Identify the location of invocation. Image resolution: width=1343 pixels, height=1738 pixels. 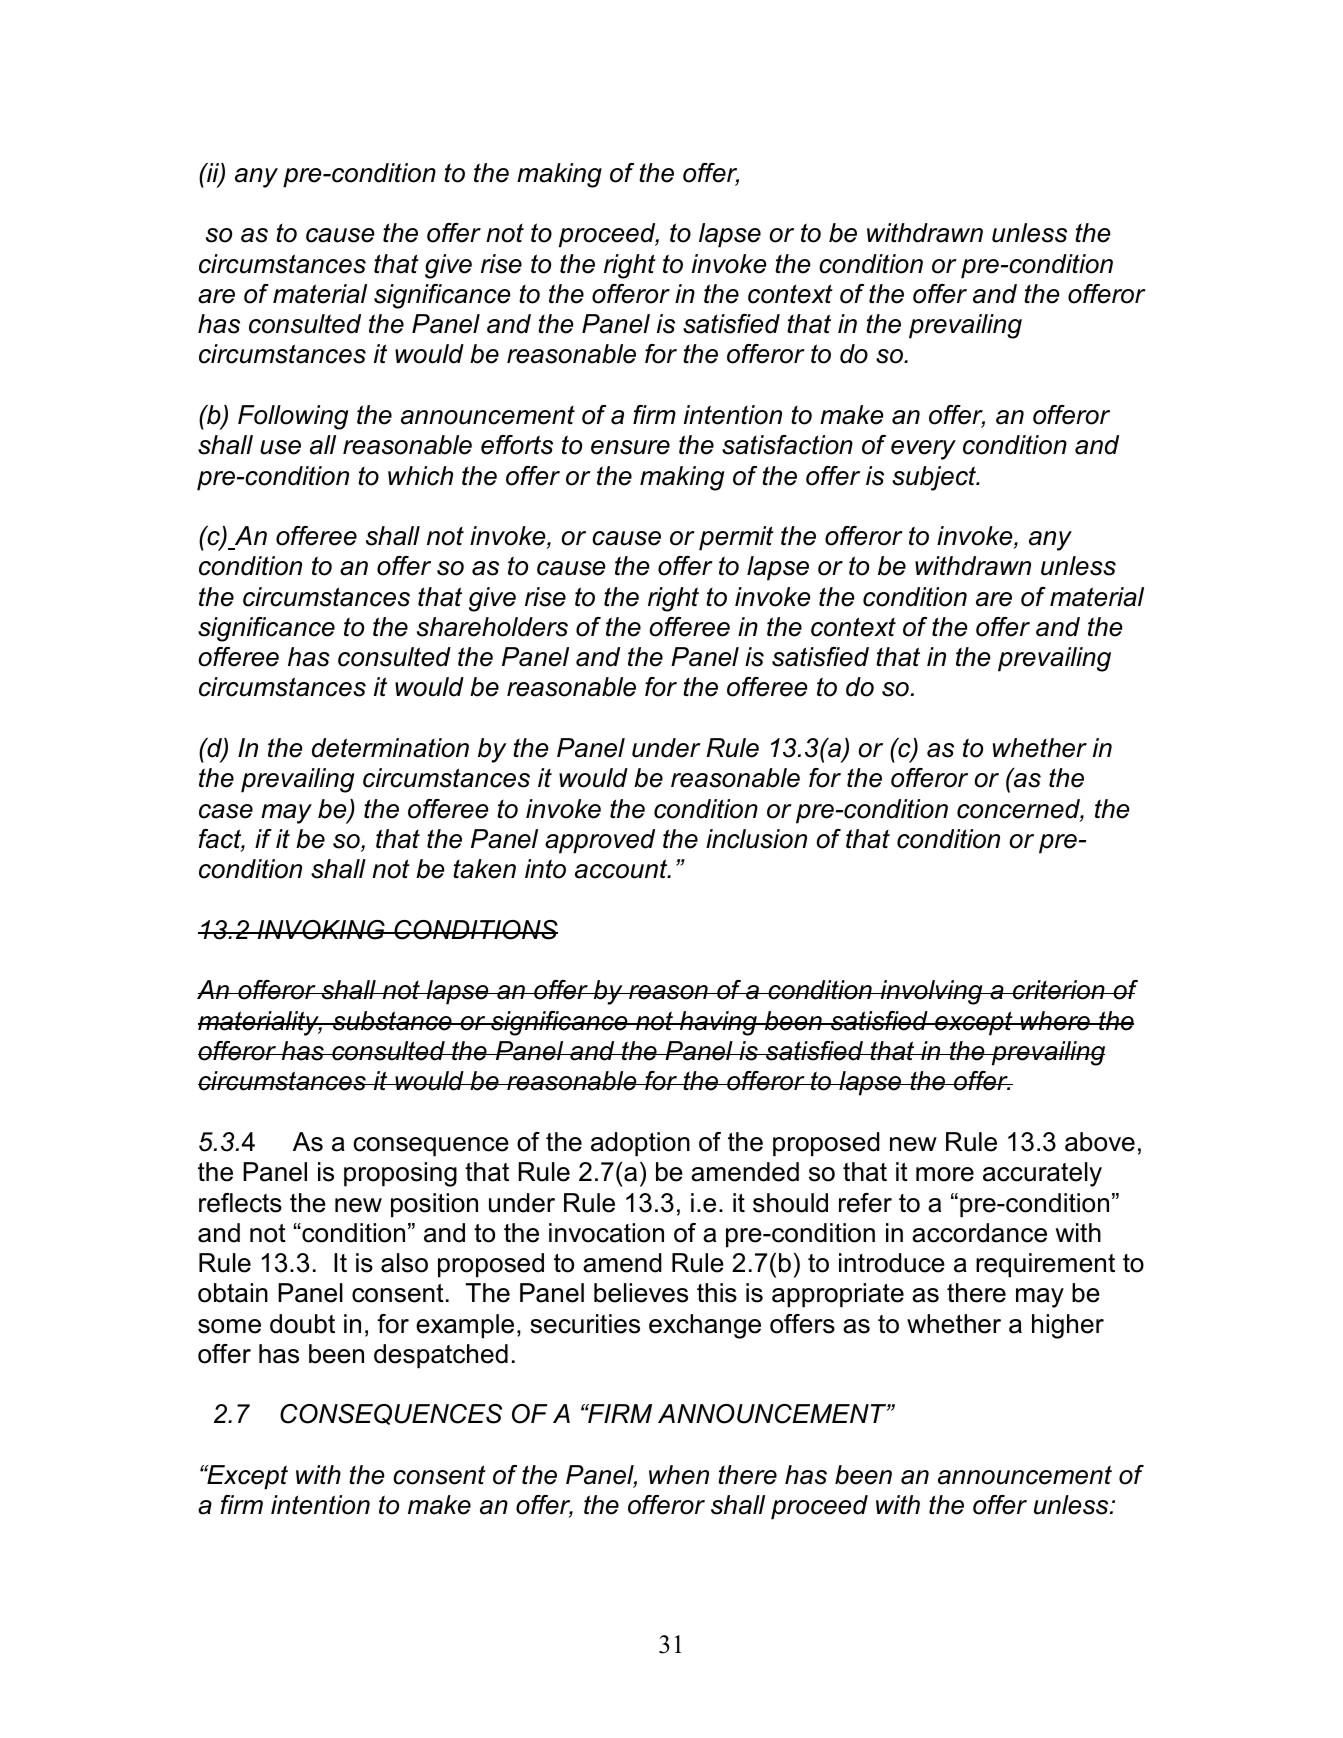
(606, 1233).
